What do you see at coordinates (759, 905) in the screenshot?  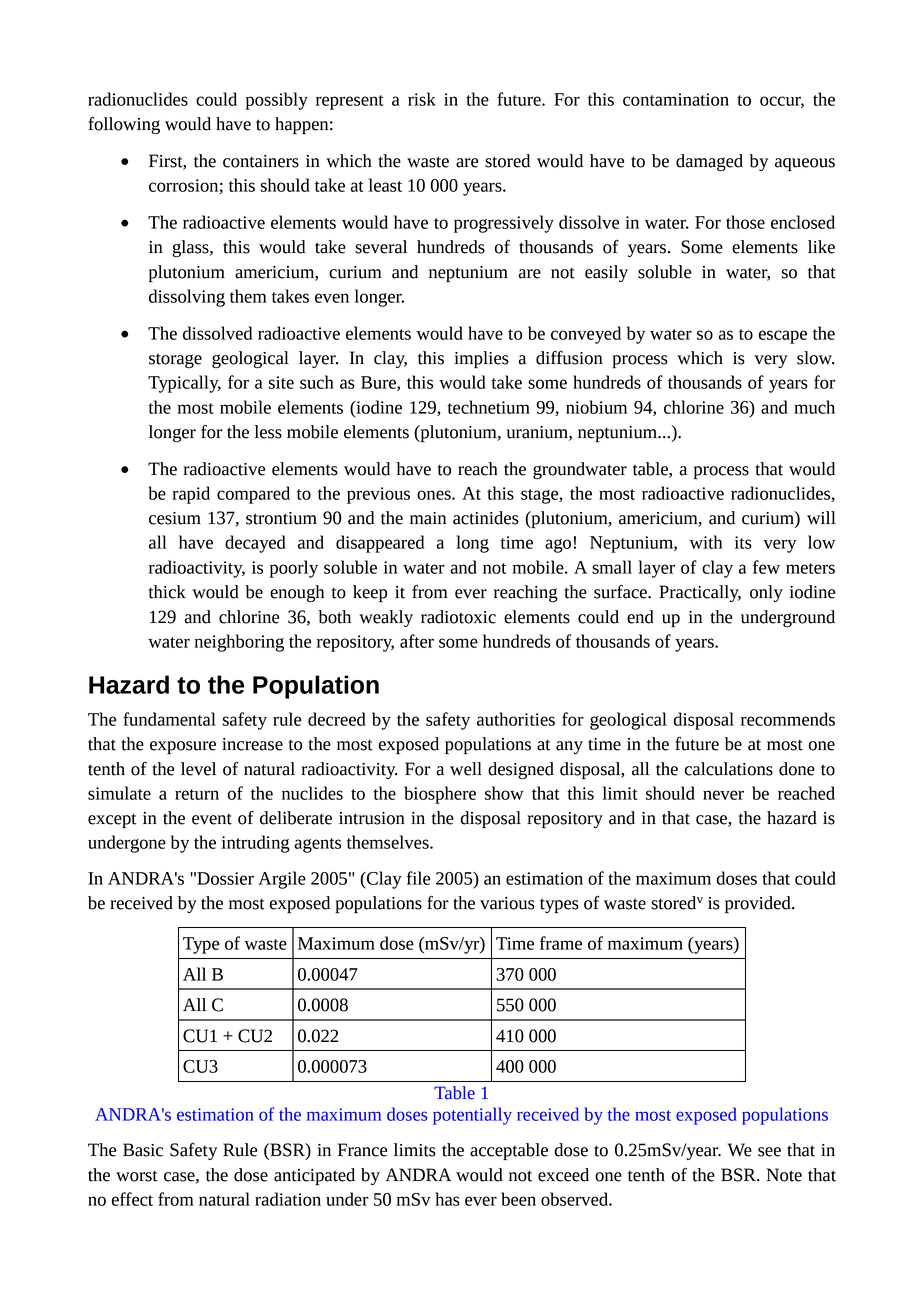 I see `provided` at bounding box center [759, 905].
